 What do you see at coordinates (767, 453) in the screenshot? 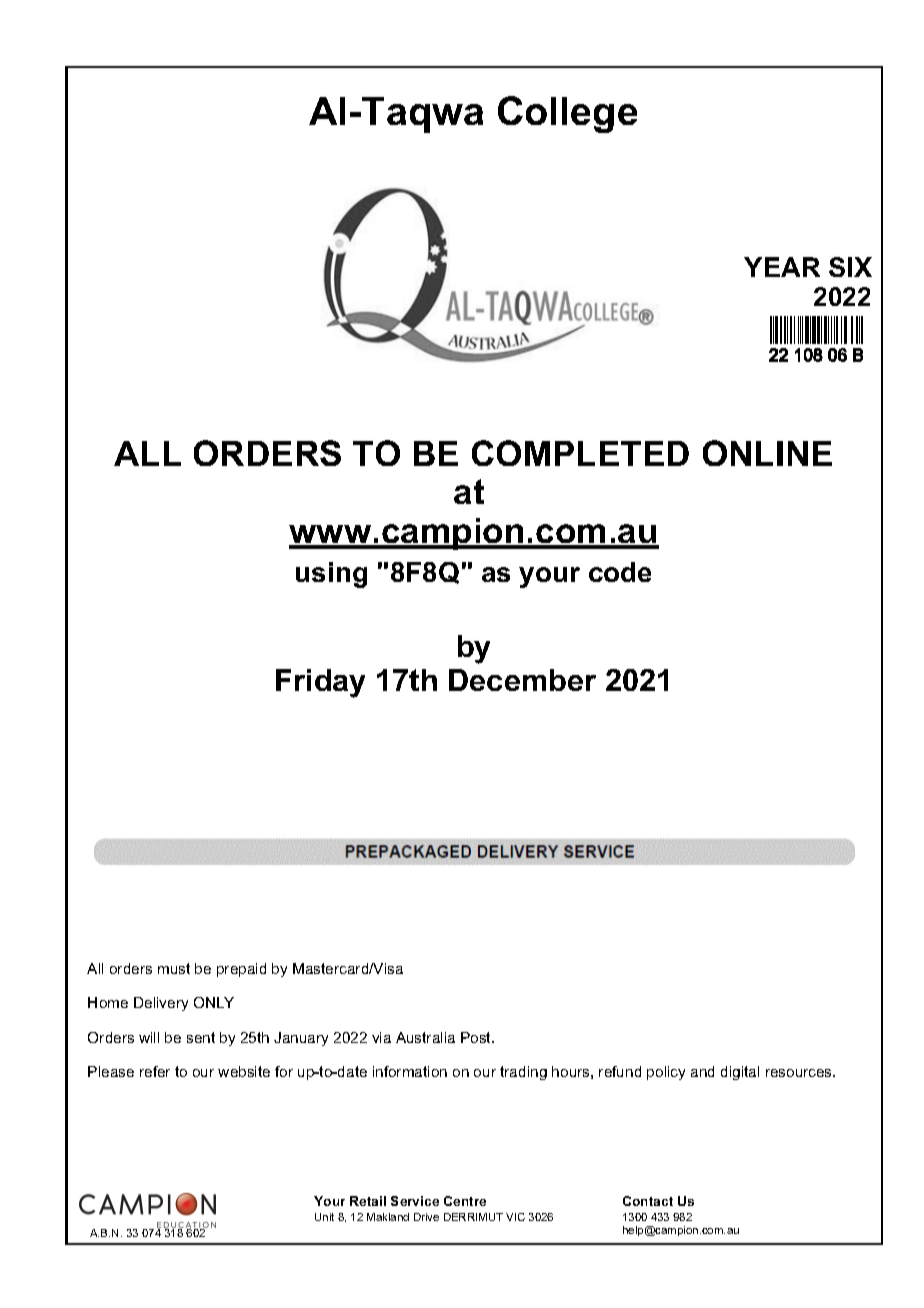
I see `ONLINE` at bounding box center [767, 453].
